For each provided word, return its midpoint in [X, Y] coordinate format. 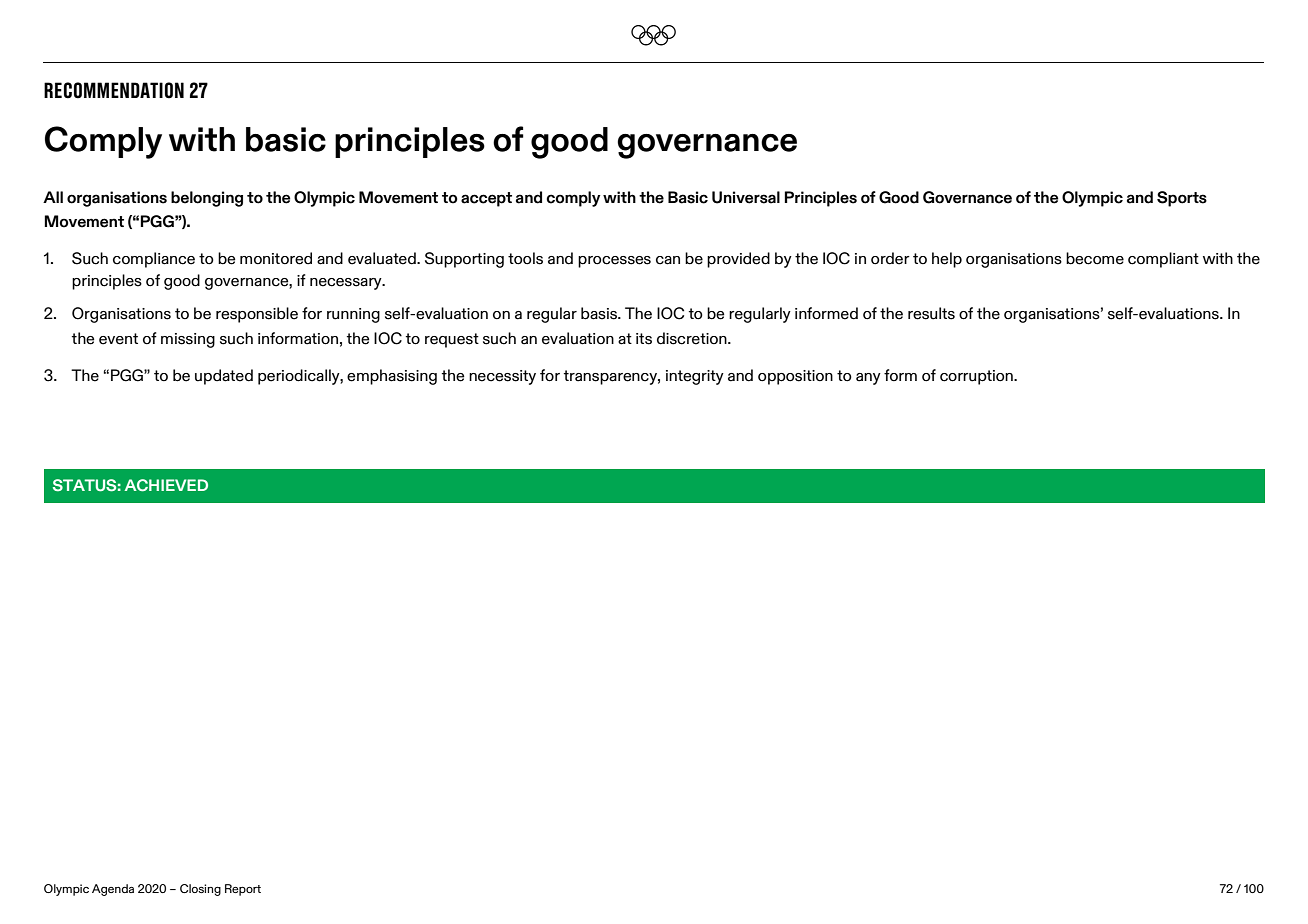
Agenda [113, 890]
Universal [746, 197]
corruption [977, 377]
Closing [200, 890]
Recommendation [114, 90]
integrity [695, 377]
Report [243, 890]
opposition [795, 377]
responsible [257, 315]
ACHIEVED [166, 485]
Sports [1182, 199]
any [868, 379]
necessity [502, 377]
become [1095, 258]
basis [600, 313]
